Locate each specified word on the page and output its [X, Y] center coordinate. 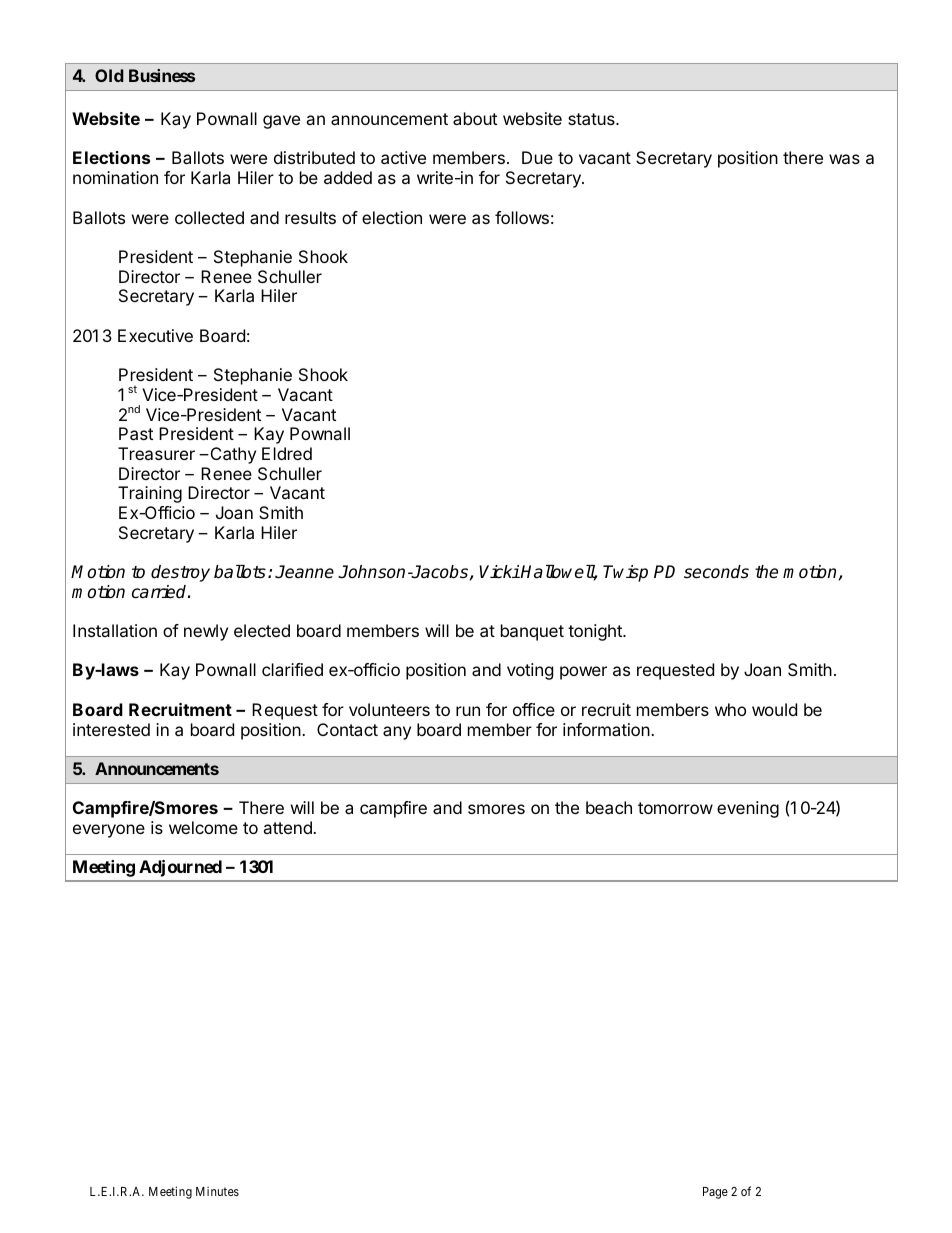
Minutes [217, 1191]
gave [281, 122]
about [475, 118]
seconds [716, 572]
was [844, 159]
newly [206, 632]
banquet [532, 632]
